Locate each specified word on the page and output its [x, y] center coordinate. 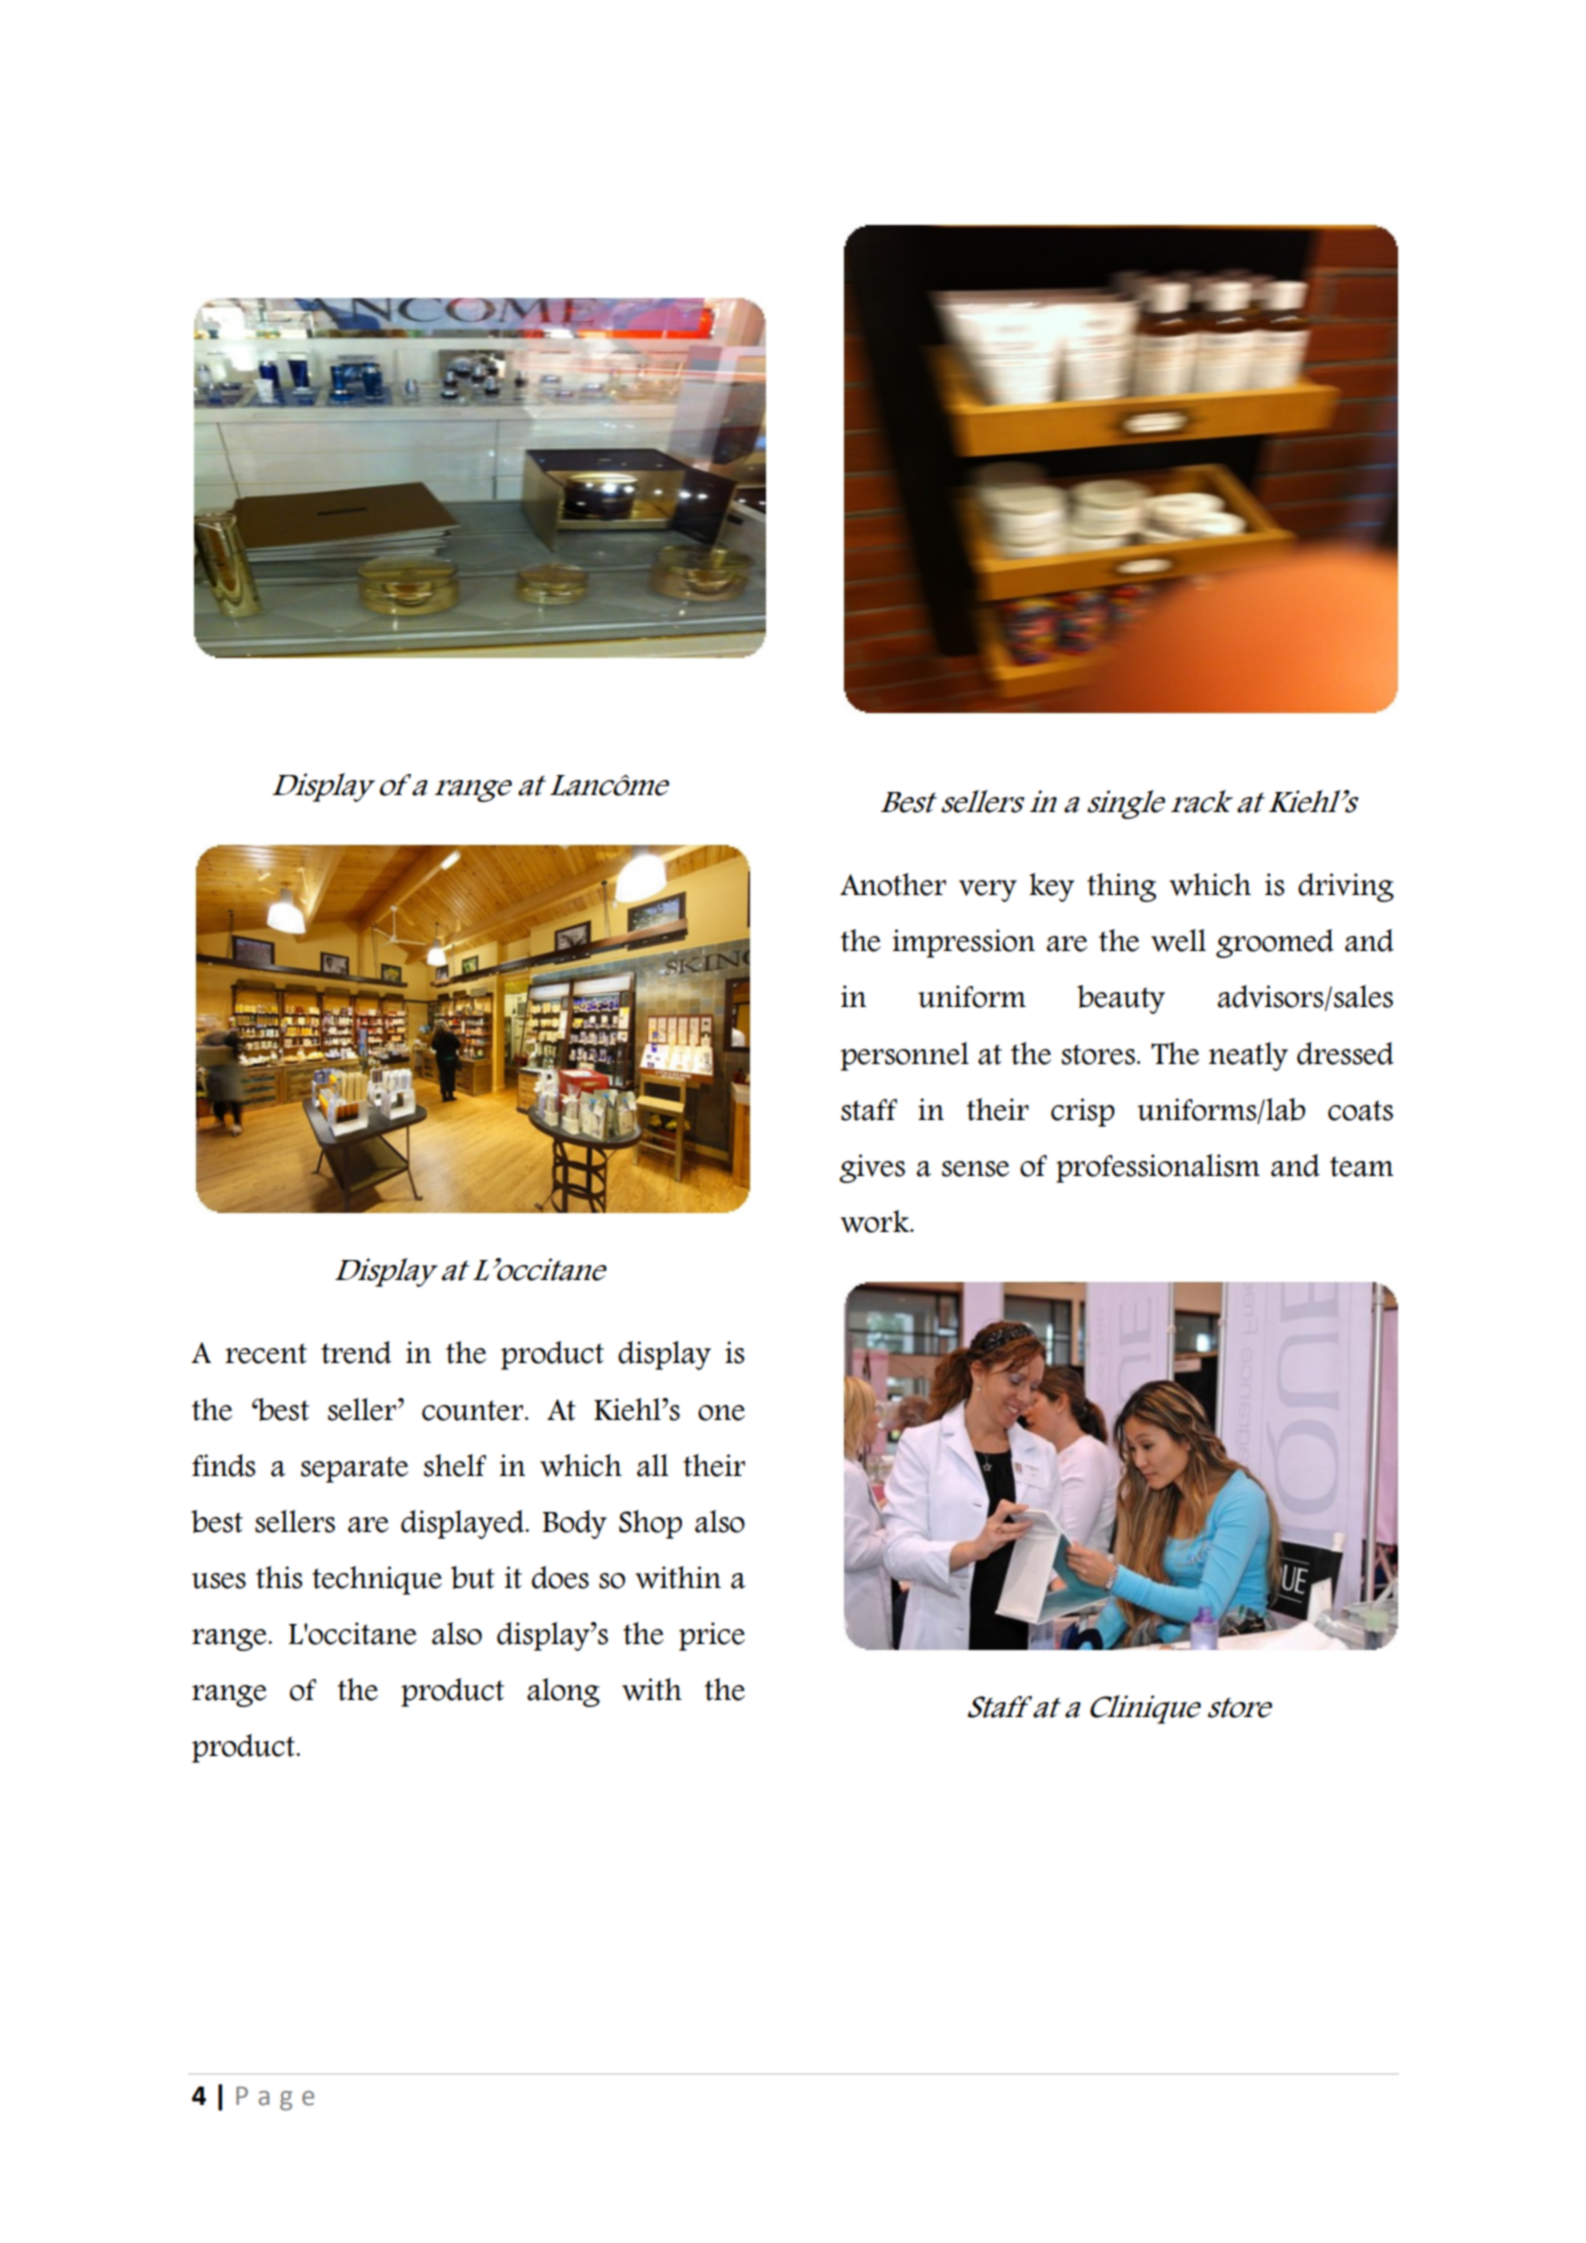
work [876, 1221]
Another [893, 884]
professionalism [1158, 1168]
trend [356, 1352]
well [1178, 940]
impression [963, 943]
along [563, 1692]
